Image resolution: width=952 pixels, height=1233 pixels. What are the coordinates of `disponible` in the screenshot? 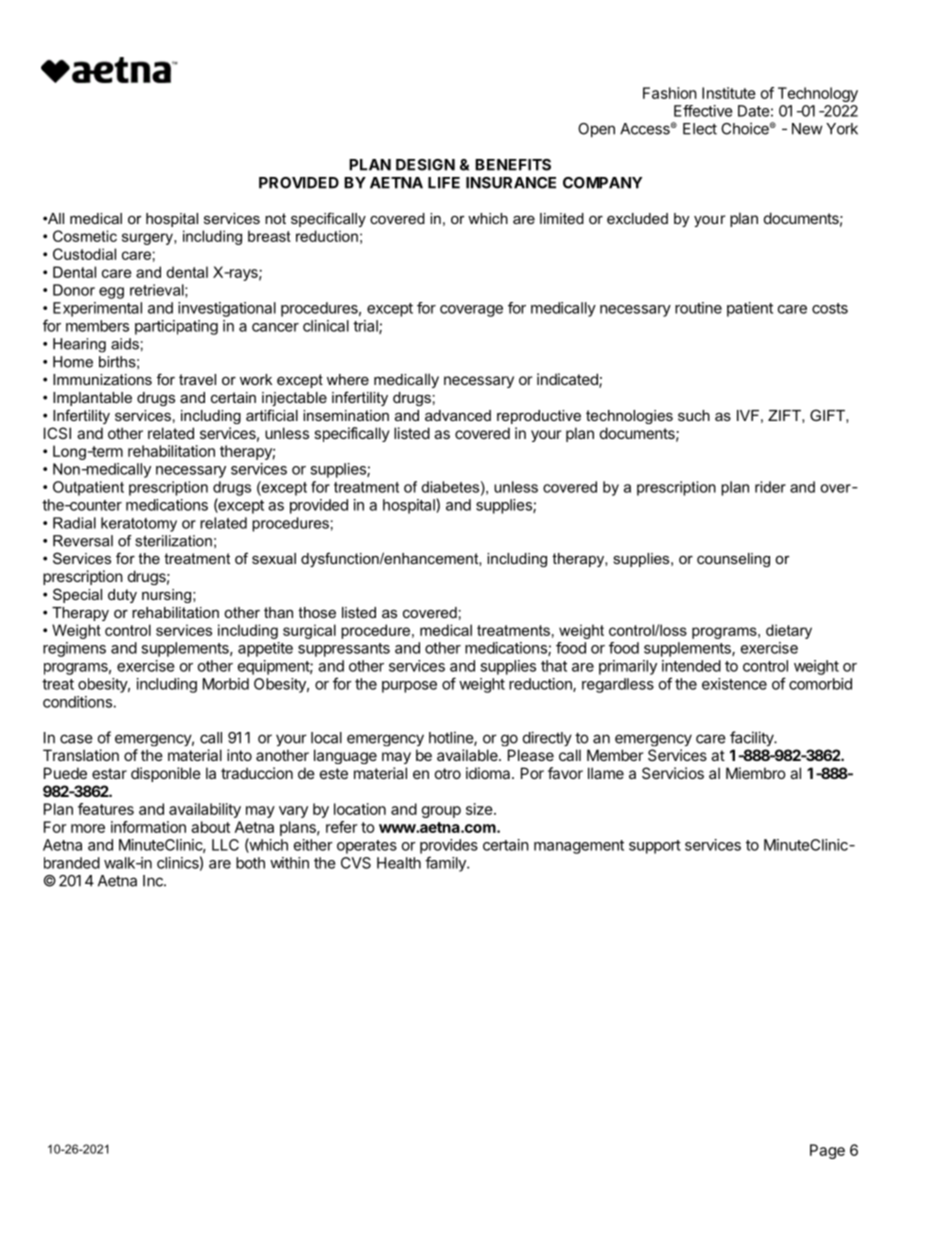 It's located at (166, 774).
